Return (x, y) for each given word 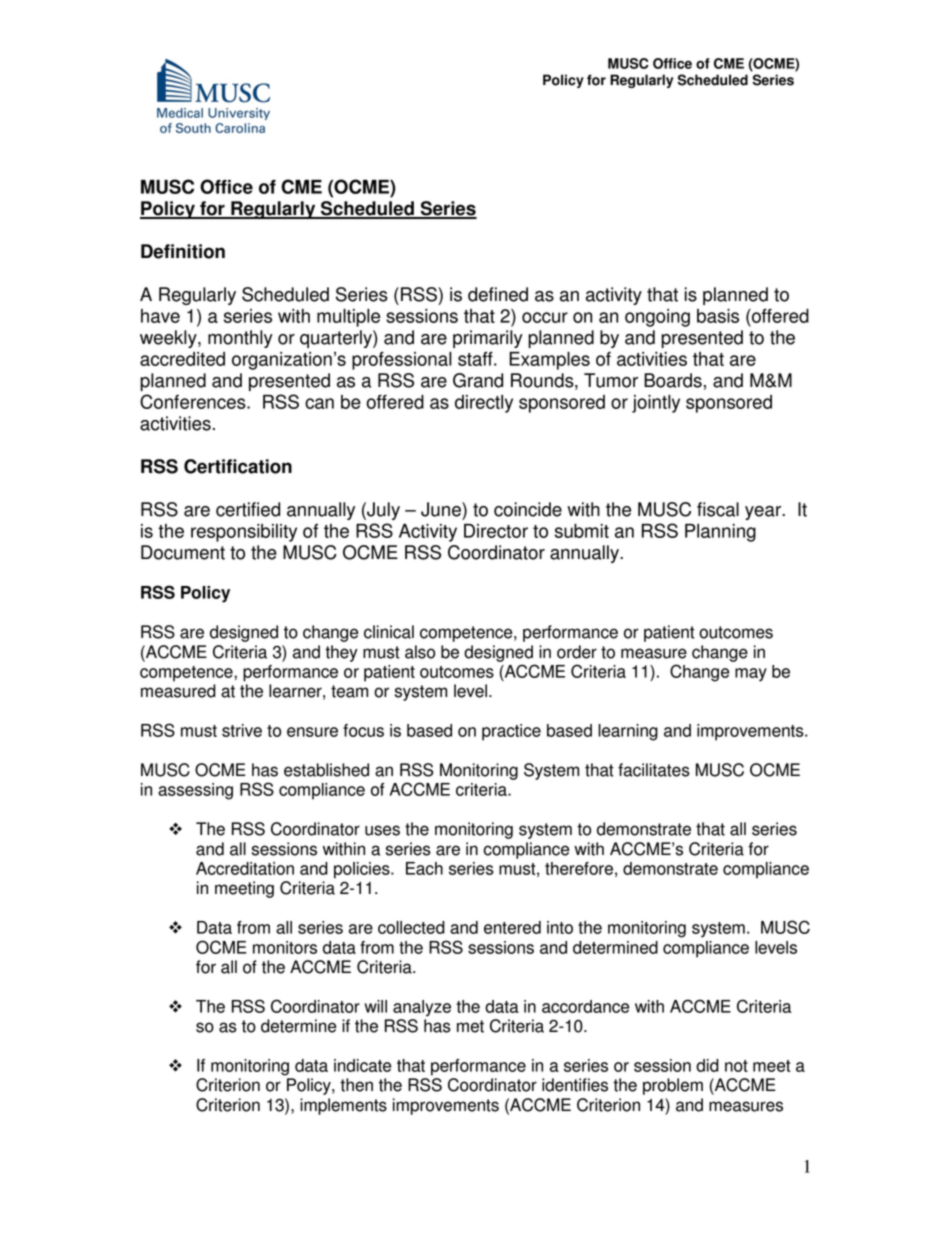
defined (498, 294)
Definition (183, 251)
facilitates (654, 770)
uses (382, 830)
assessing (195, 791)
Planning (720, 533)
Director (496, 531)
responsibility (244, 533)
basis (718, 316)
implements (343, 1106)
